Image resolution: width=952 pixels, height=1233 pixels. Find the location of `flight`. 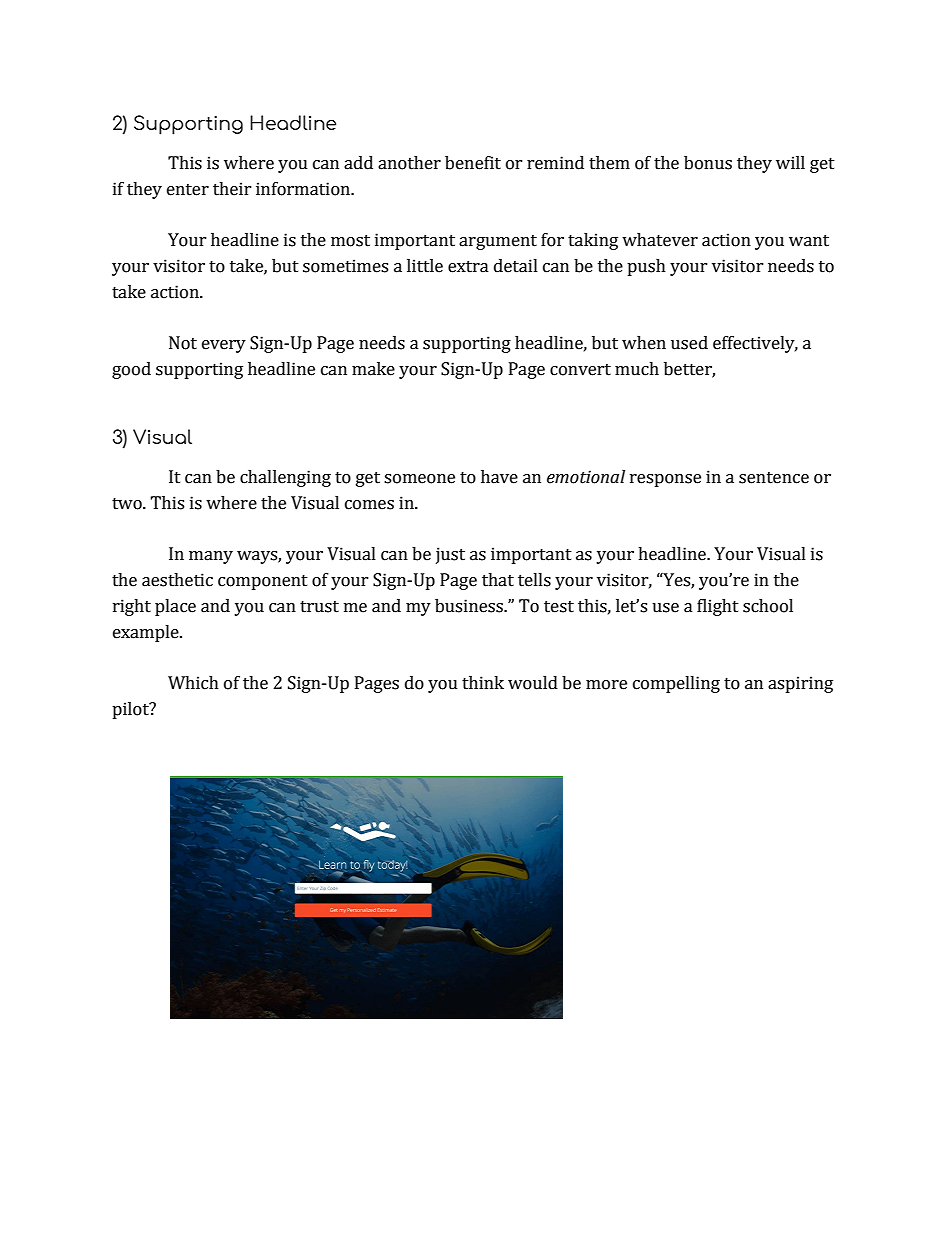

flight is located at coordinates (718, 607).
